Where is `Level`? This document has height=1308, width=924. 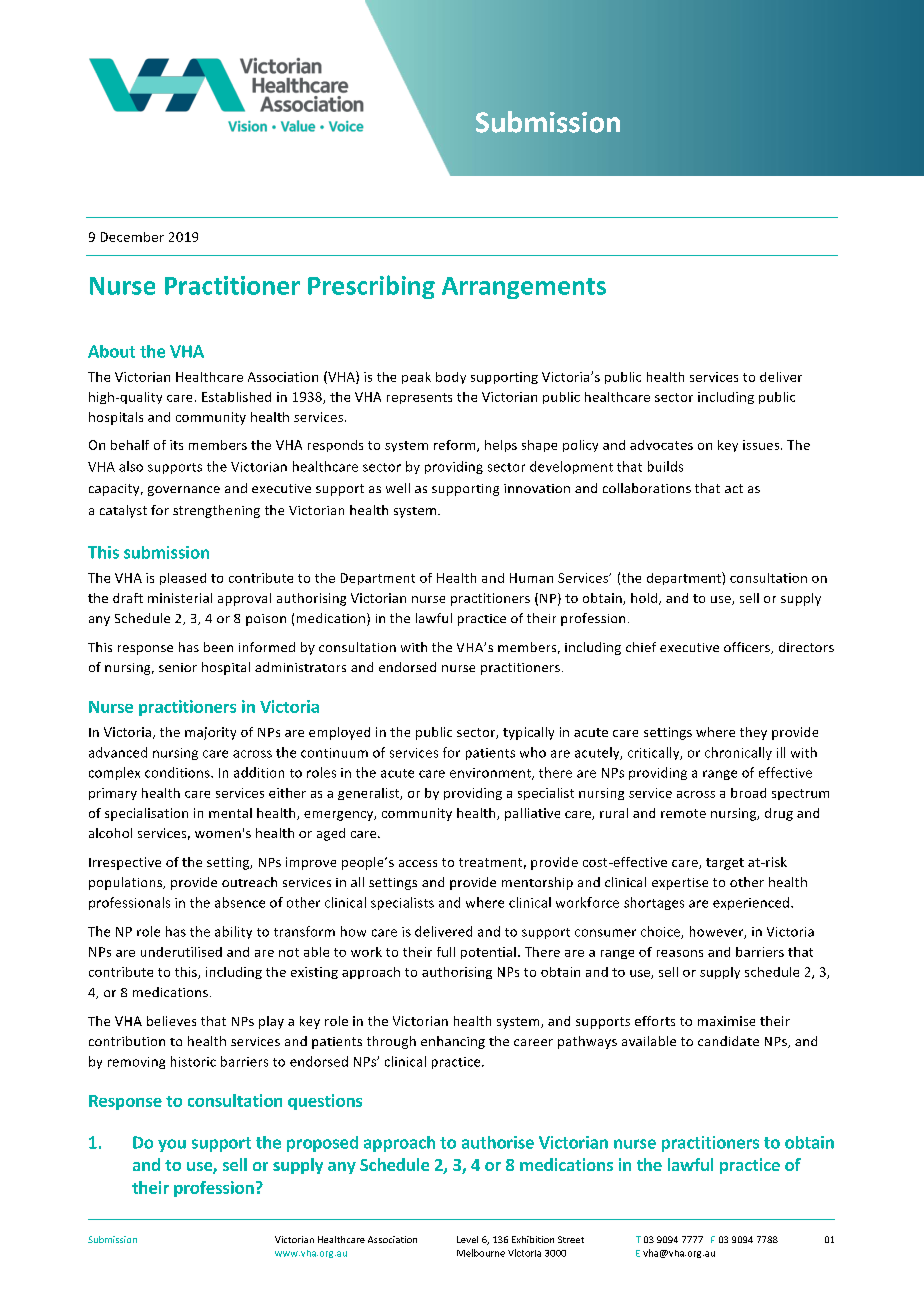 Level is located at coordinates (467, 1239).
